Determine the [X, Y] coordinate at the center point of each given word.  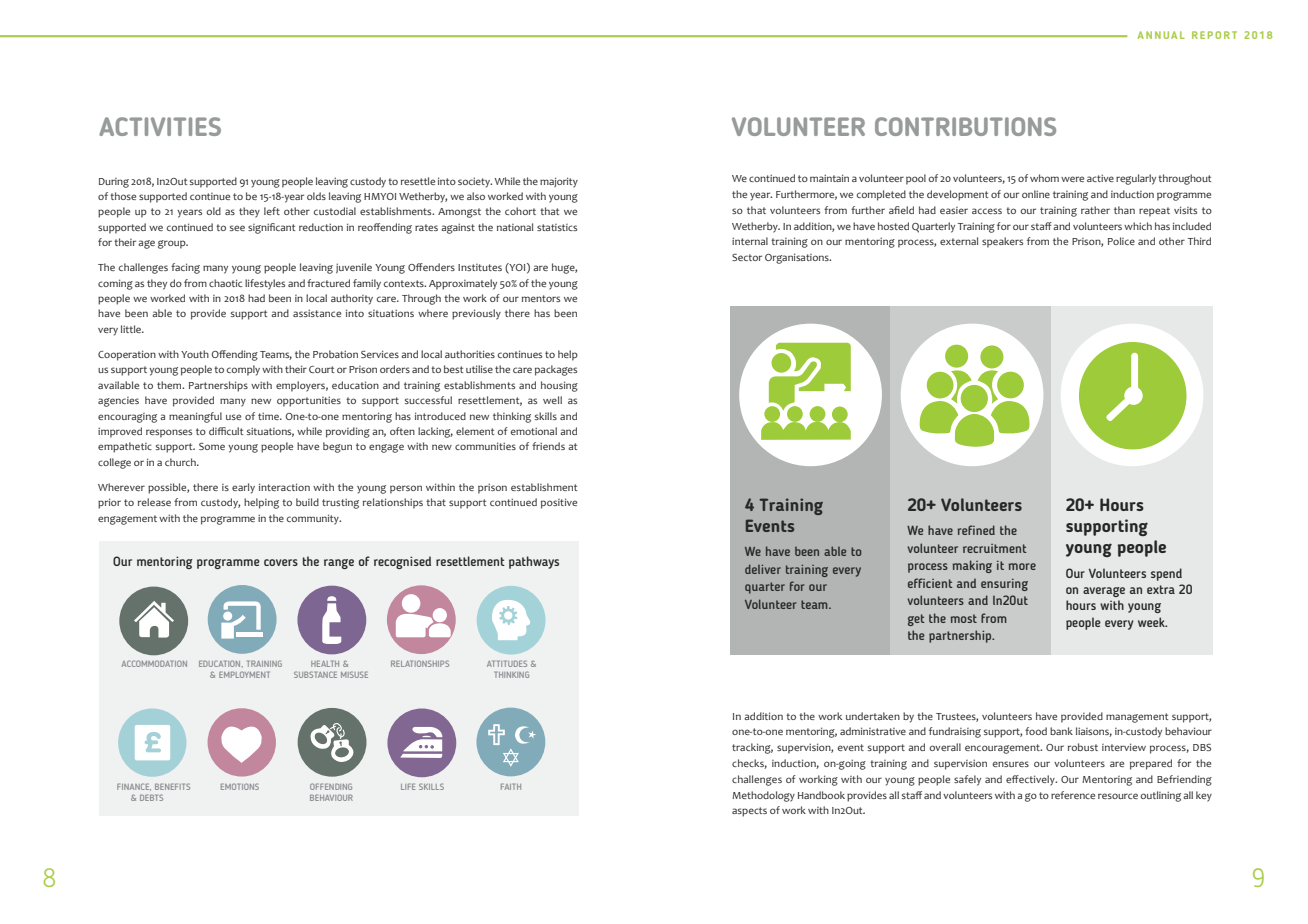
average [1104, 592]
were [1072, 179]
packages [556, 370]
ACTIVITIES [160, 126]
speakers [1002, 242]
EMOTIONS [240, 786]
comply [243, 370]
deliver [763, 569]
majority [559, 182]
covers [281, 562]
